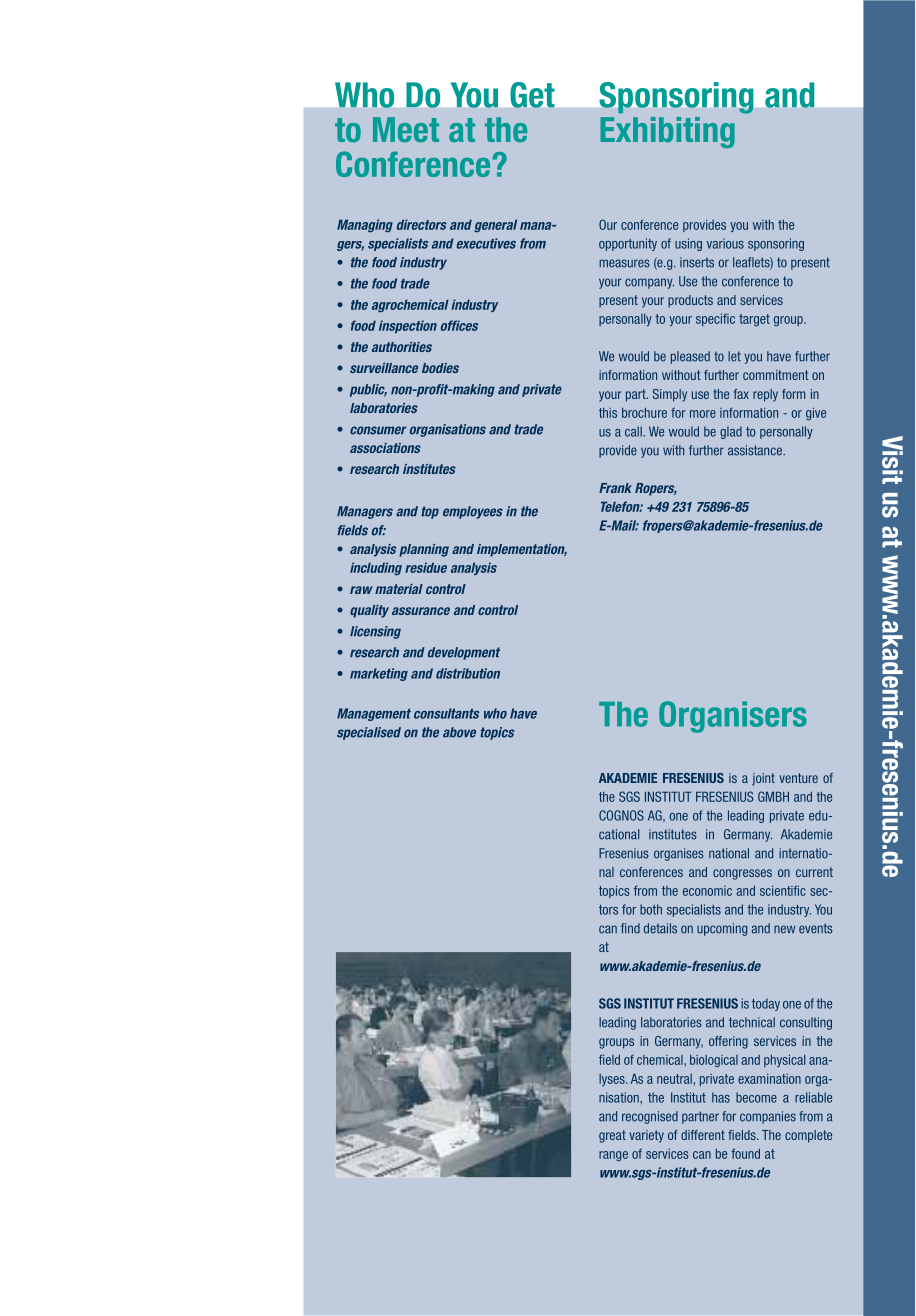  I want to click on range, so click(613, 1156).
